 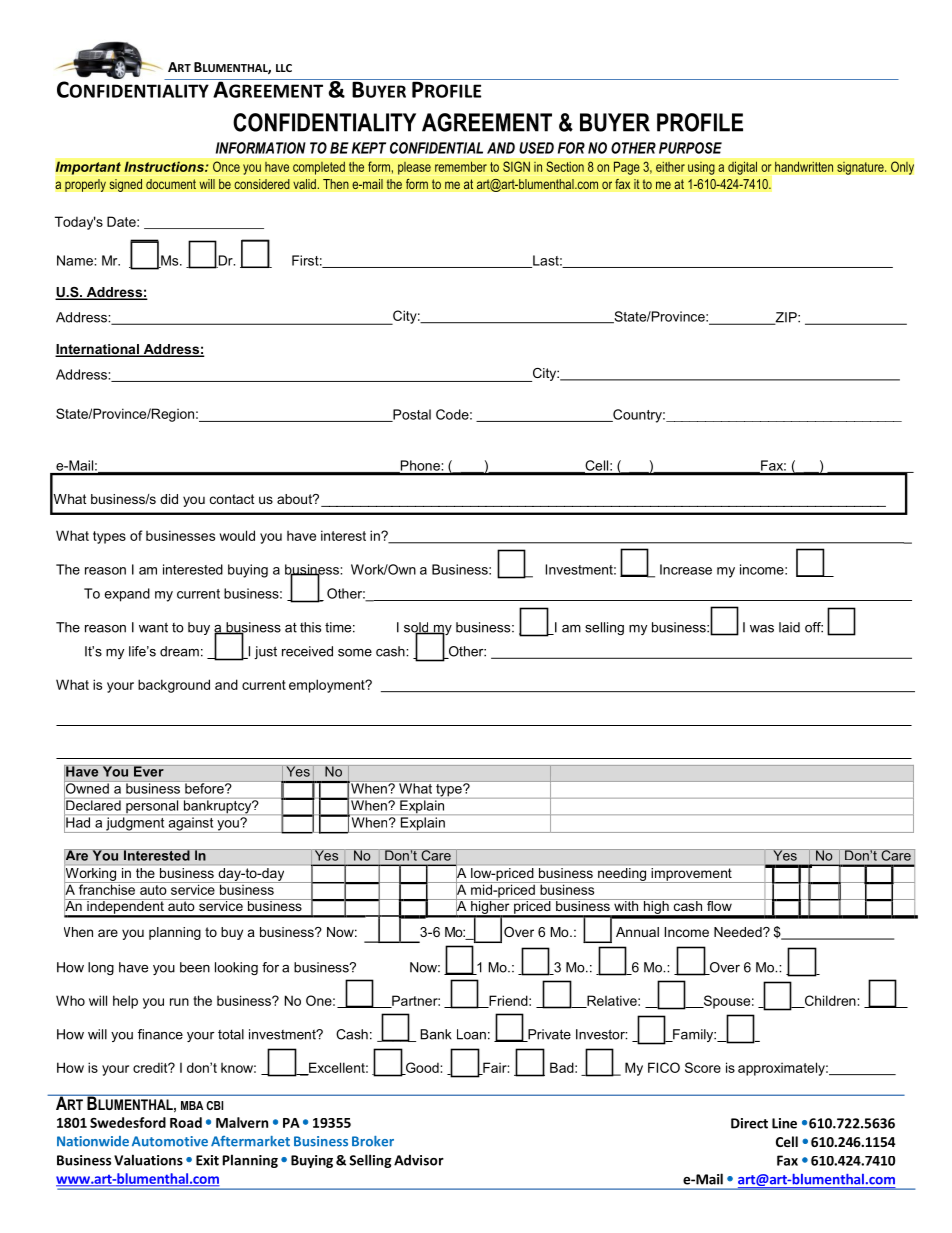 What do you see at coordinates (686, 569) in the screenshot?
I see `Increase` at bounding box center [686, 569].
